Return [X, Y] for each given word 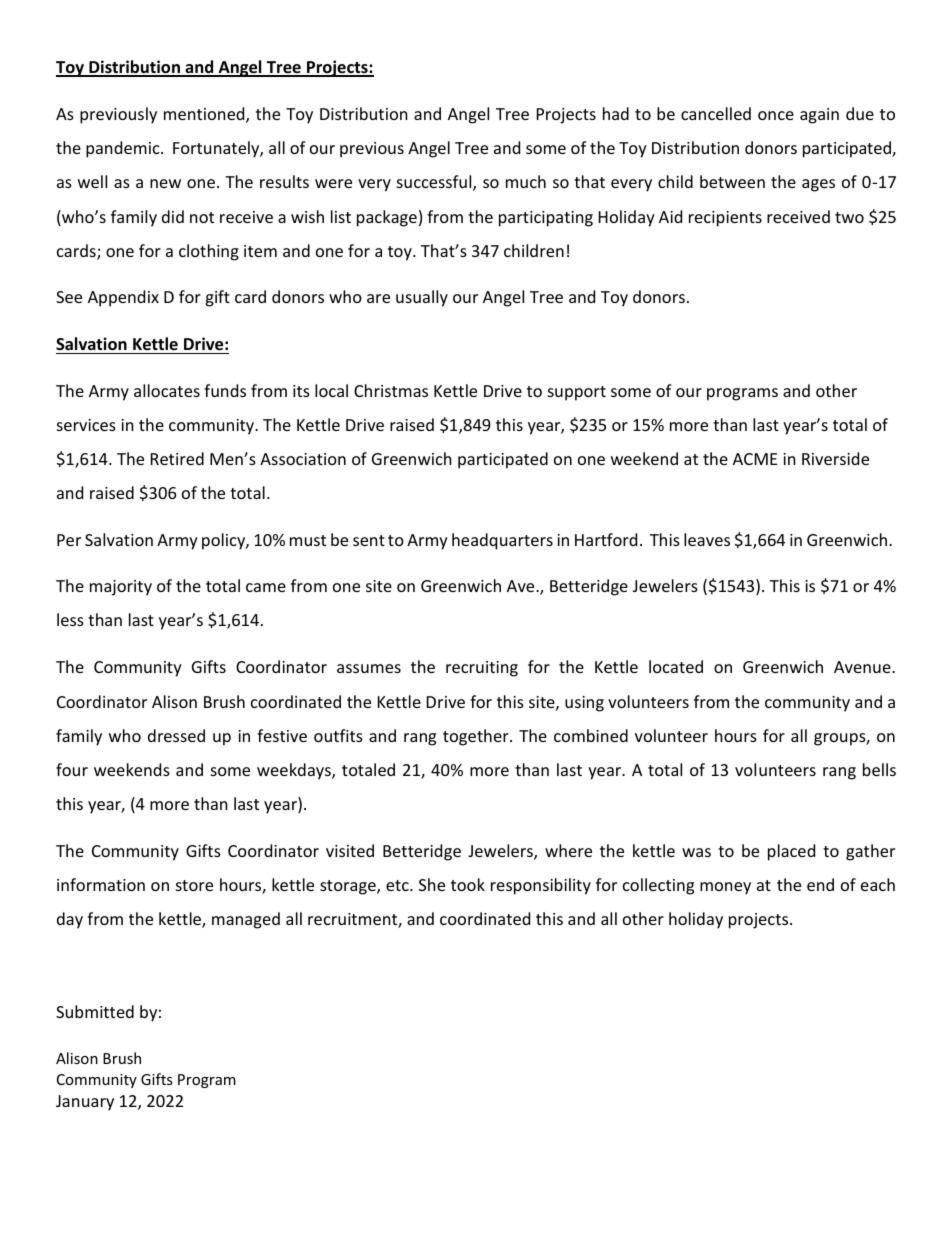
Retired [177, 458]
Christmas [391, 390]
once [776, 115]
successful [435, 183]
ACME [755, 459]
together [477, 737]
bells [879, 769]
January [85, 1103]
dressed [176, 735]
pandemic [124, 149]
